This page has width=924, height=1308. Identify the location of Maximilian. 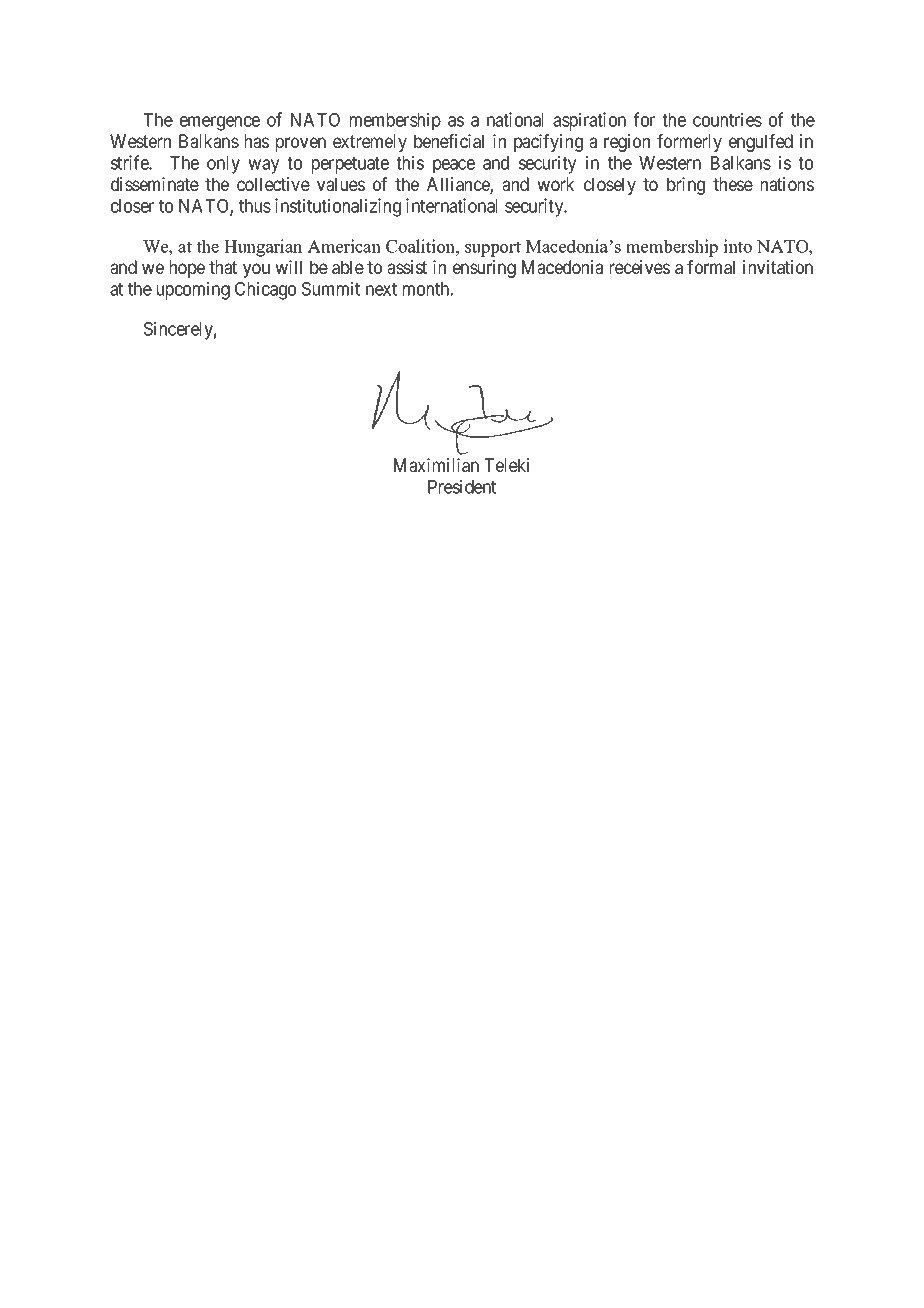
(436, 465).
